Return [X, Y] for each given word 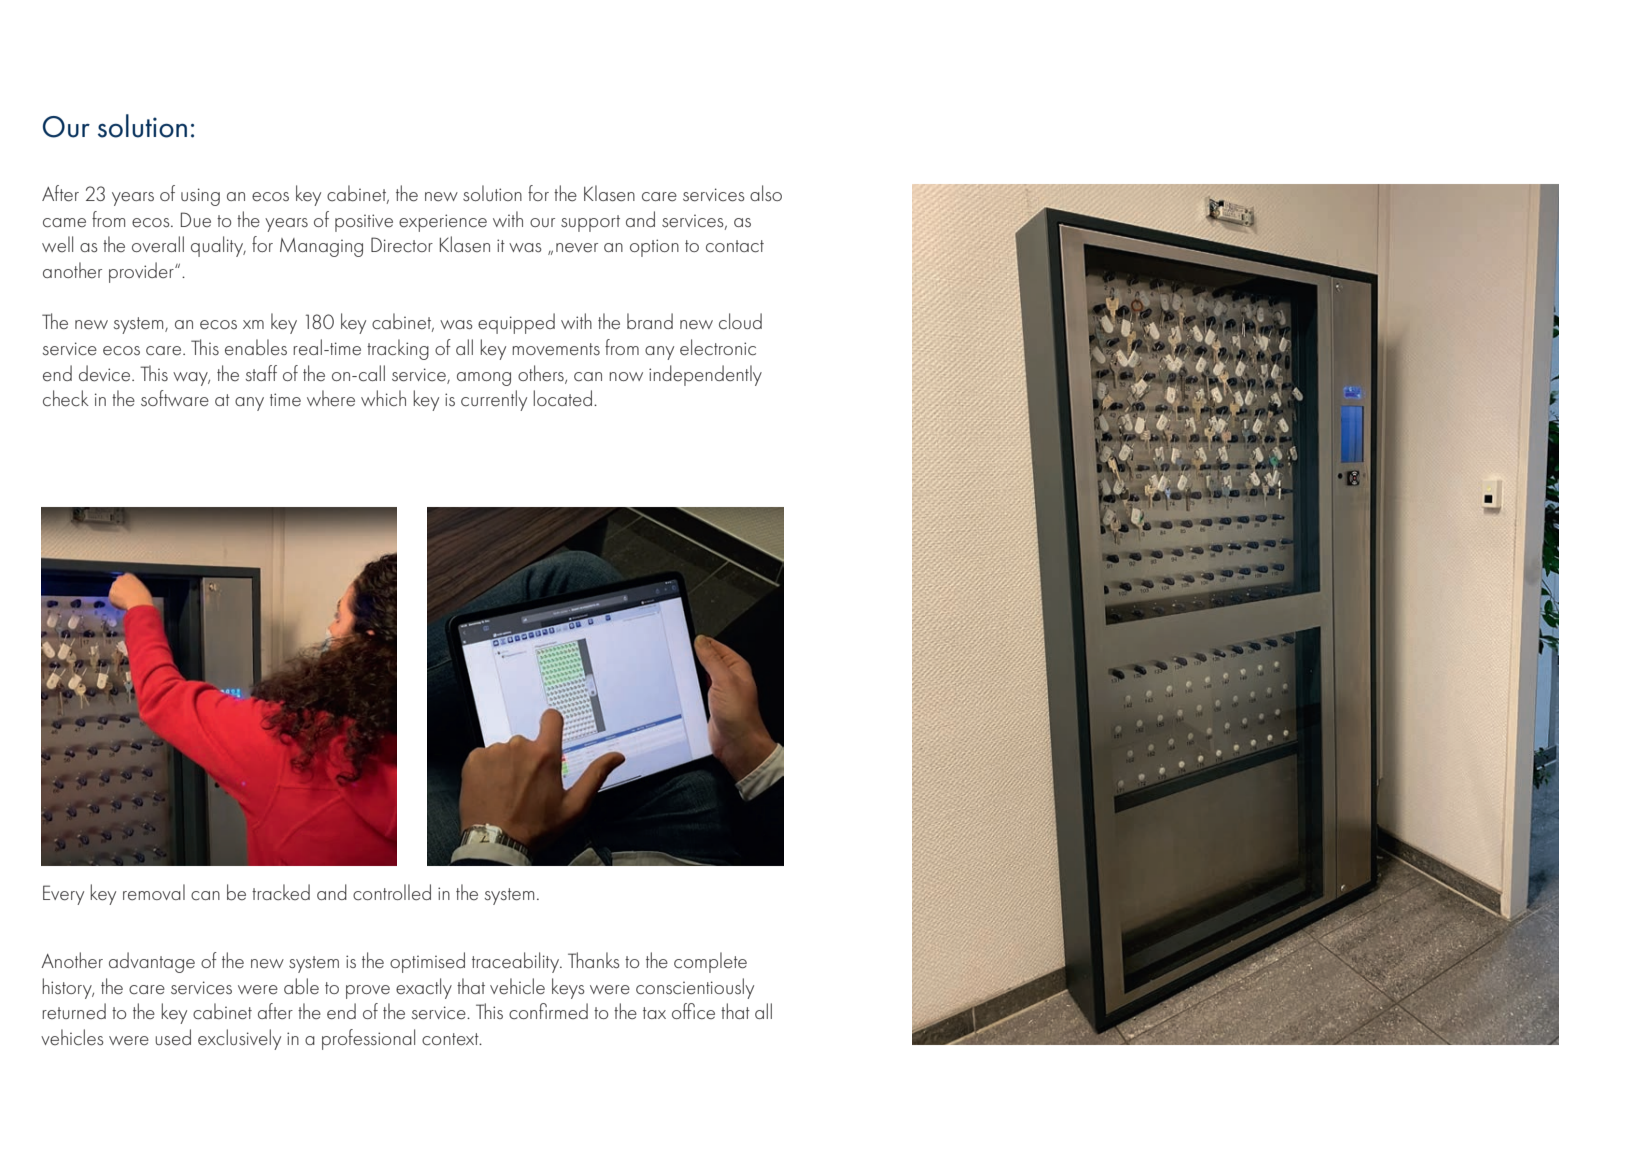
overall [158, 244]
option [654, 248]
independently [705, 375]
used [173, 1037]
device [106, 373]
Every [63, 895]
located [564, 398]
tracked [281, 892]
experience [443, 223]
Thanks [594, 960]
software [175, 398]
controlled [392, 892]
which [383, 398]
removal [154, 892]
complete [710, 962]
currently [494, 400]
